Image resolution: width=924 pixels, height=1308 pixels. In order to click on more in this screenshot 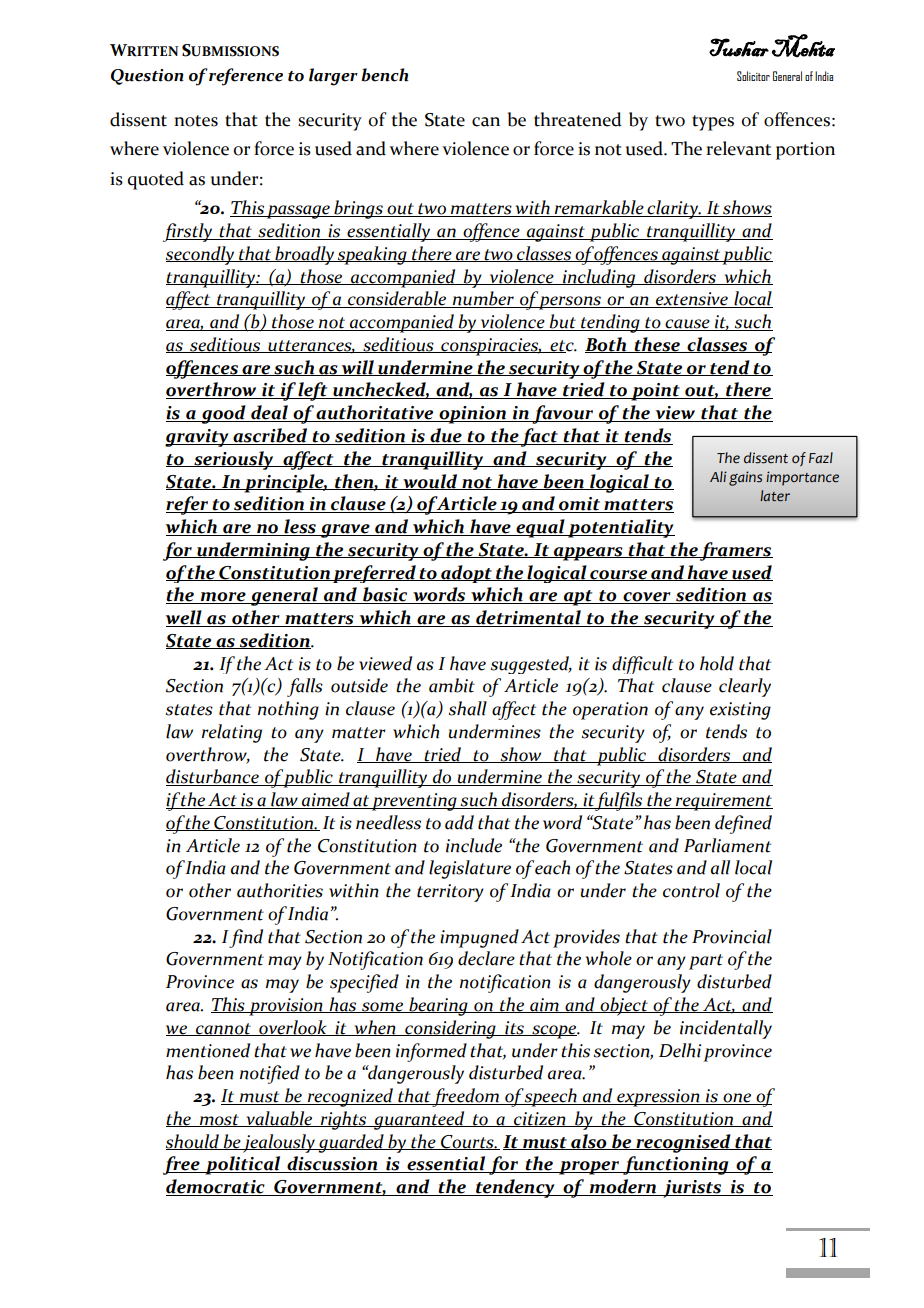, I will do `click(223, 598)`.
